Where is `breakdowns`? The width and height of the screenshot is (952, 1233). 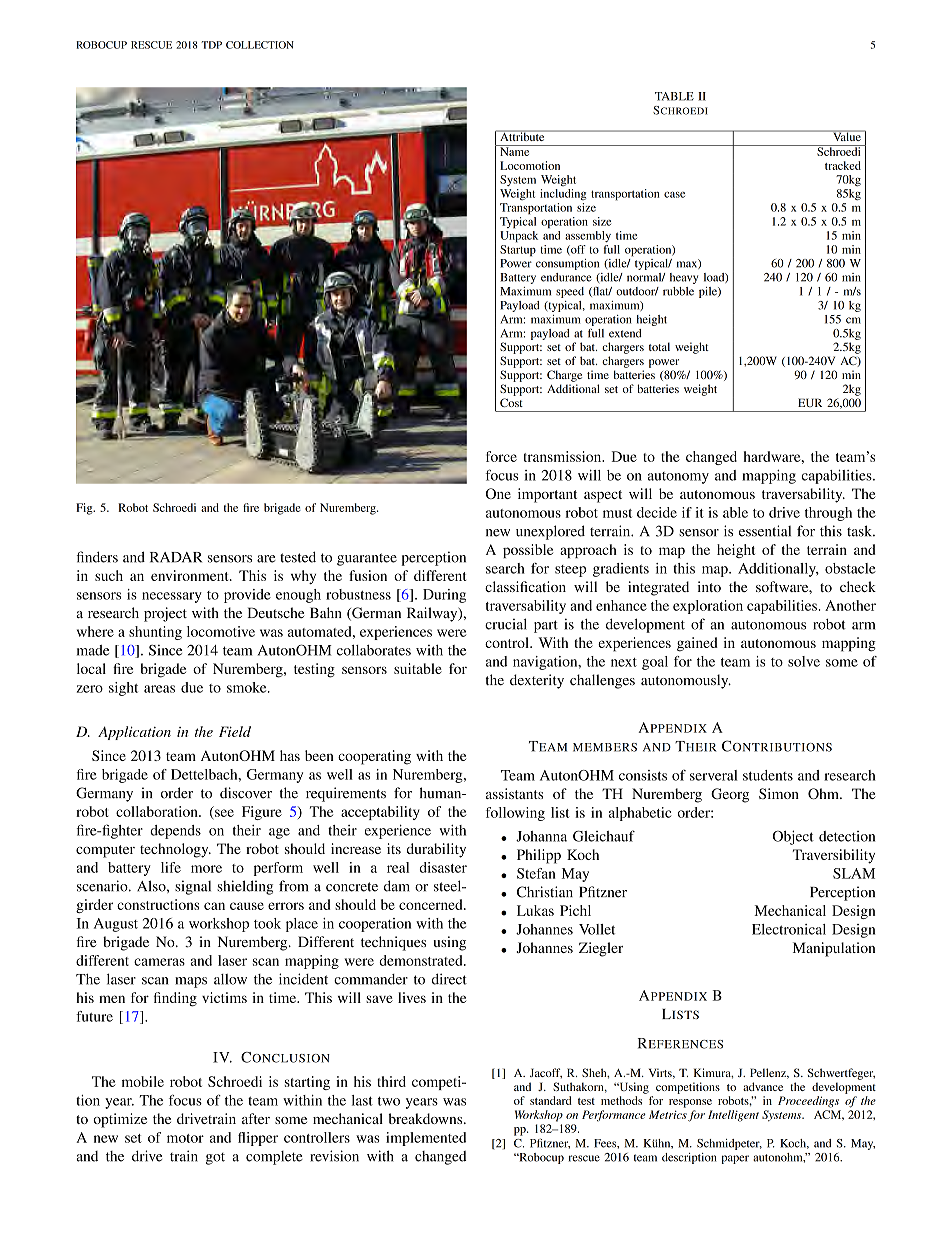
breakdowns is located at coordinates (427, 1118).
